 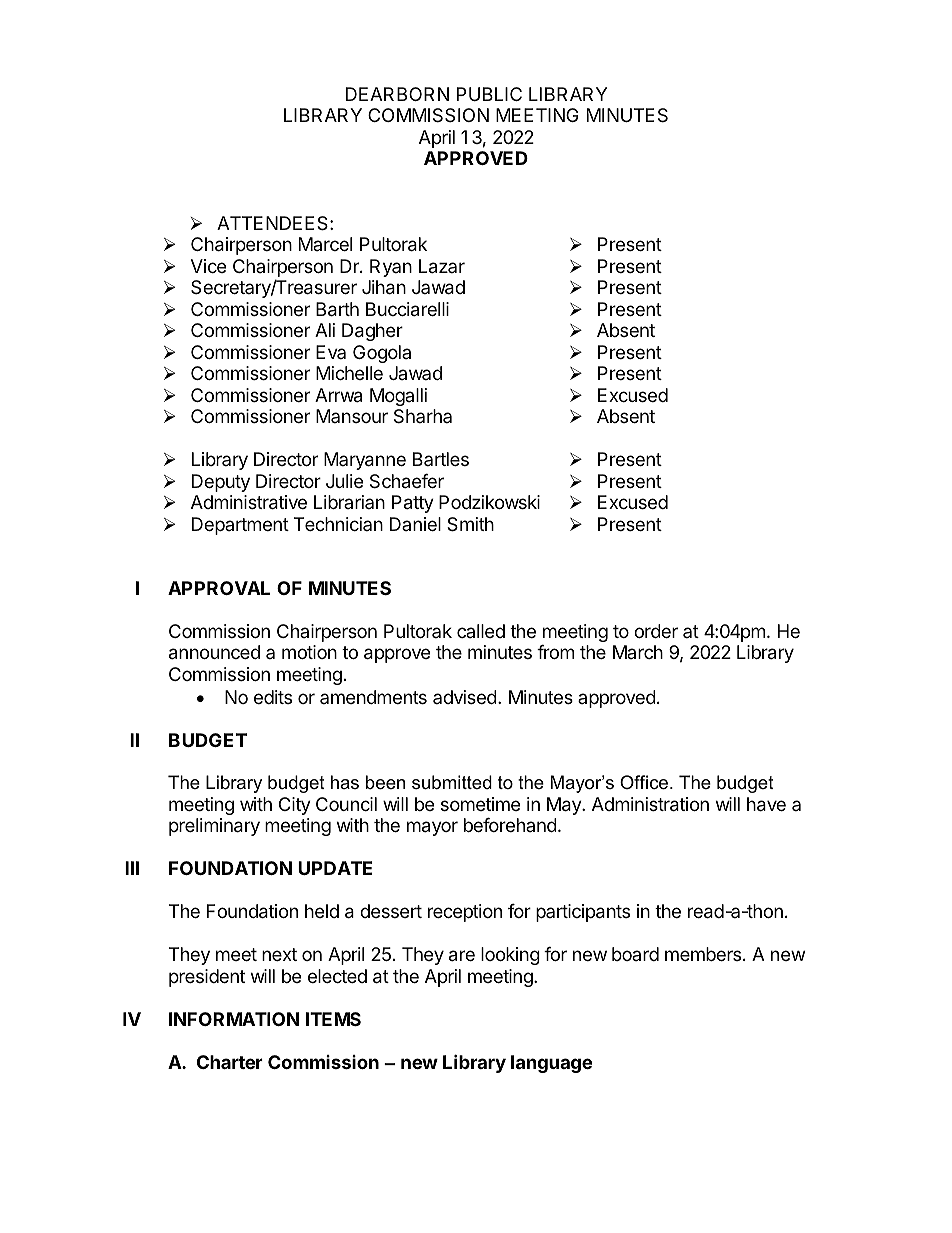 What do you see at coordinates (214, 827) in the document?
I see `preliminary` at bounding box center [214, 827].
